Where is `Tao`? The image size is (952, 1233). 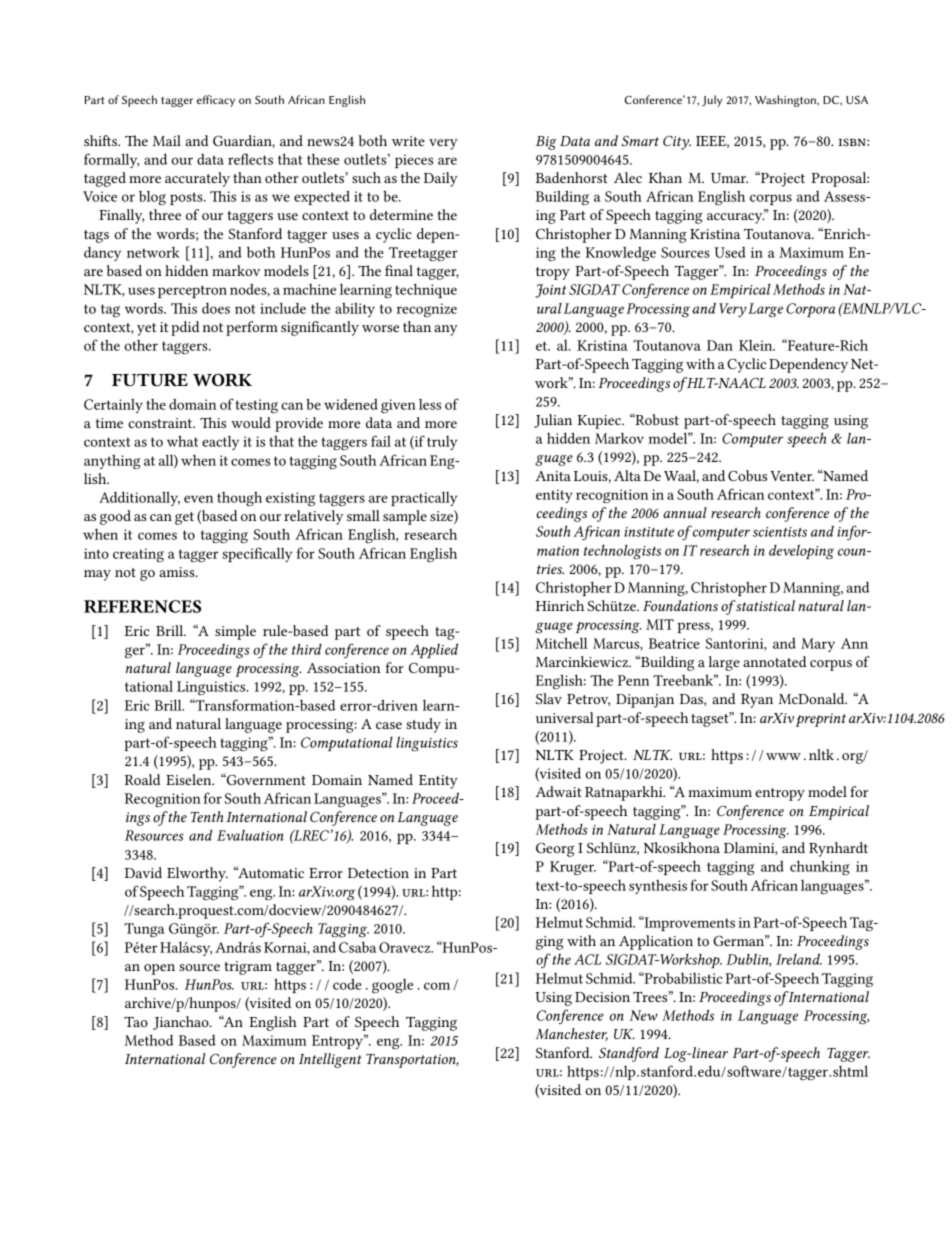 Tao is located at coordinates (136, 1022).
